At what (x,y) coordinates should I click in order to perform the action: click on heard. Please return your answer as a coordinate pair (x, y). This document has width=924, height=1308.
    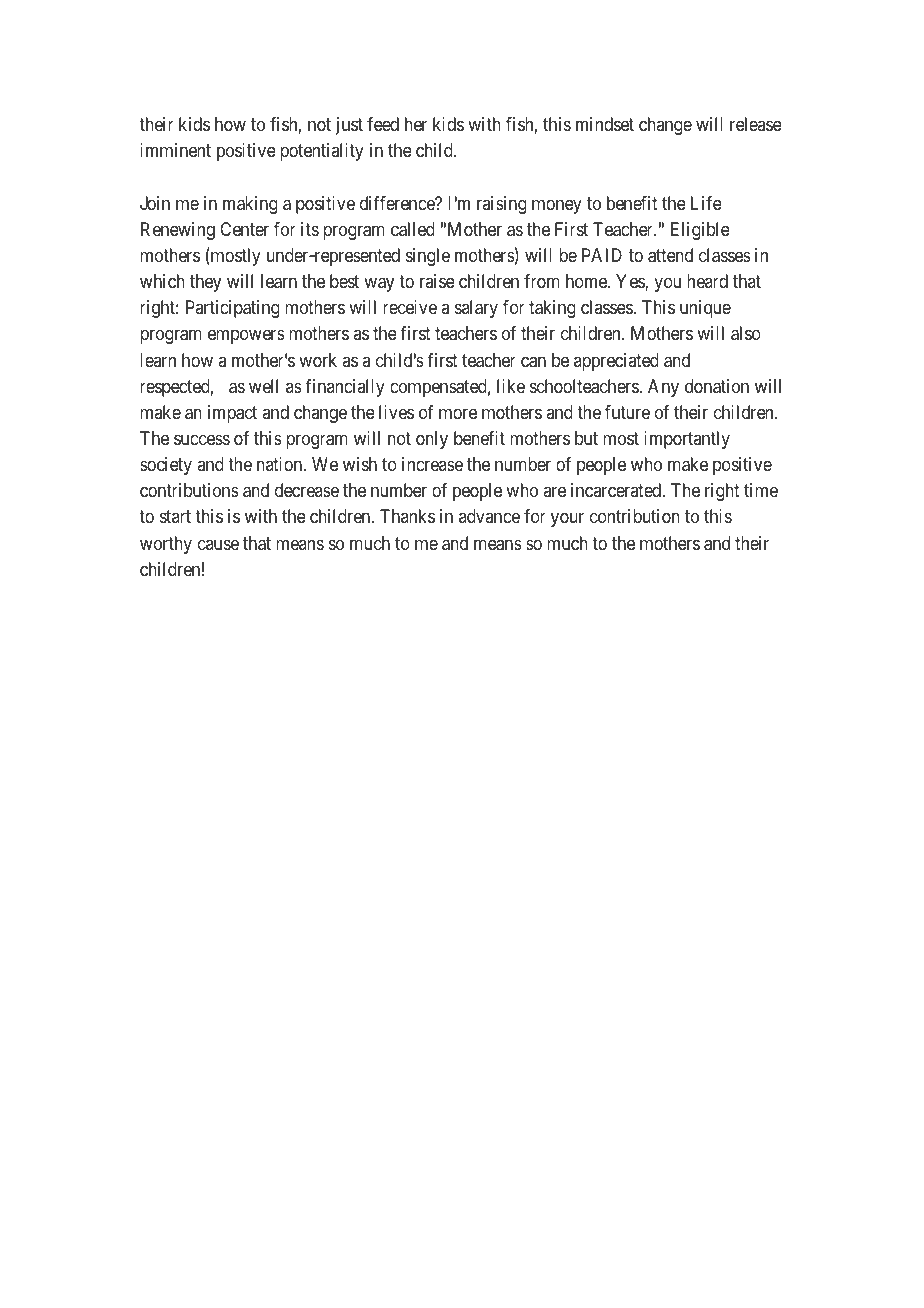
    Looking at the image, I should click on (707, 281).
